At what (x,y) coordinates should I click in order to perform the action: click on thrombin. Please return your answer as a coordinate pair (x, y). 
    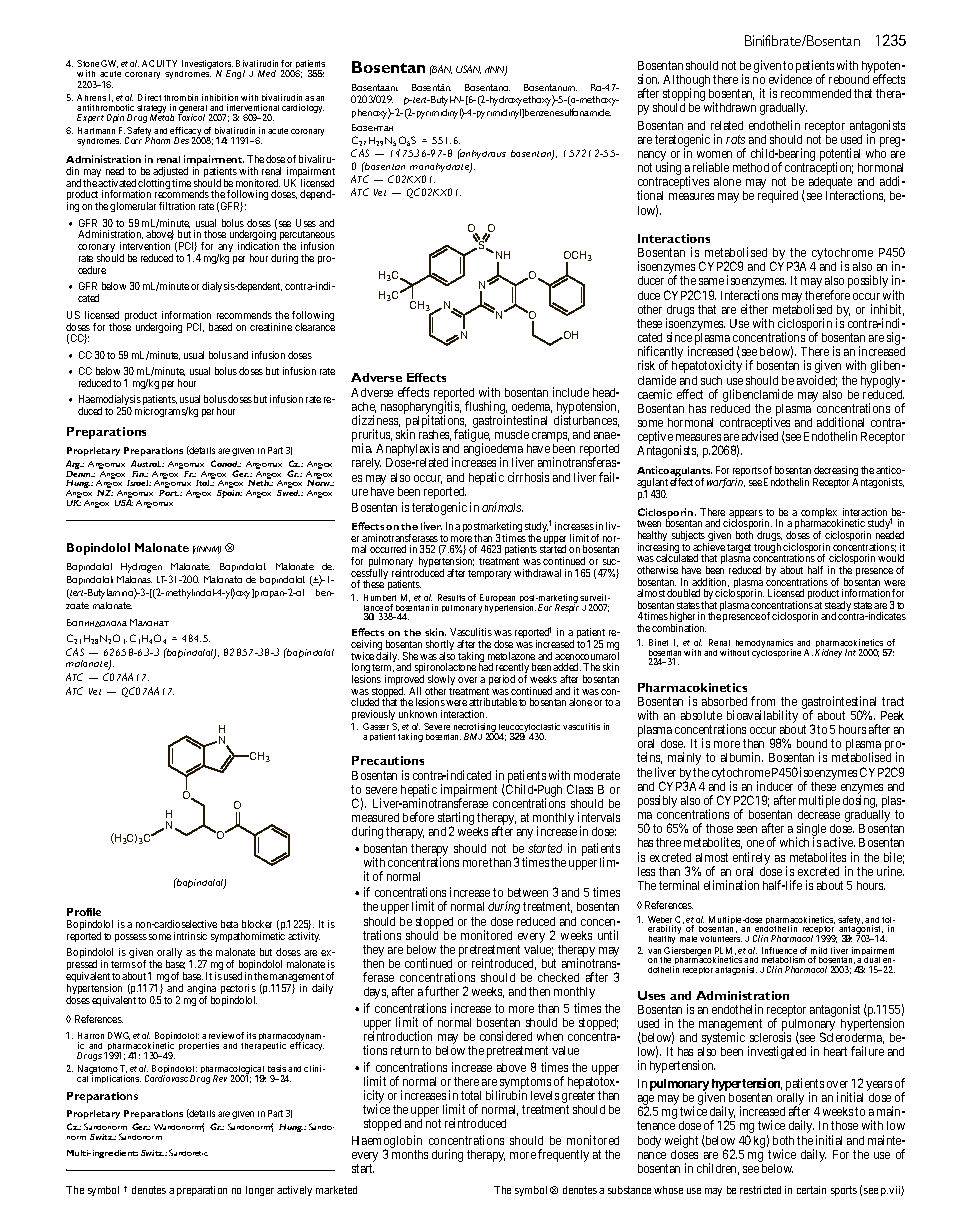
    Looking at the image, I should click on (181, 97).
